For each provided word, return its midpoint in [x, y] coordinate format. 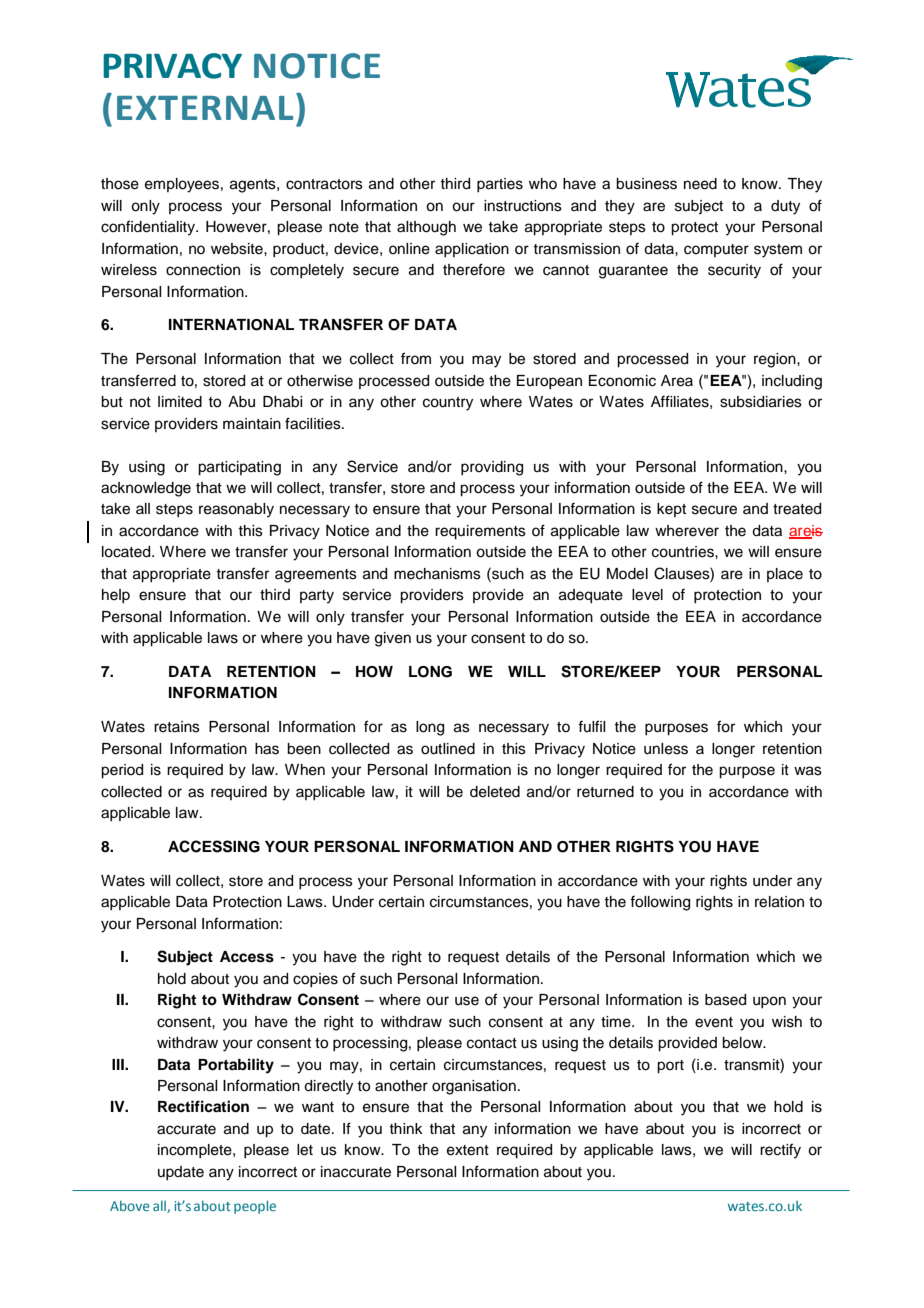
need [700, 184]
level [647, 595]
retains [177, 727]
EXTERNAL [205, 108]
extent [468, 1150]
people [255, 1207]
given [393, 639]
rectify [780, 1151]
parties [500, 185]
